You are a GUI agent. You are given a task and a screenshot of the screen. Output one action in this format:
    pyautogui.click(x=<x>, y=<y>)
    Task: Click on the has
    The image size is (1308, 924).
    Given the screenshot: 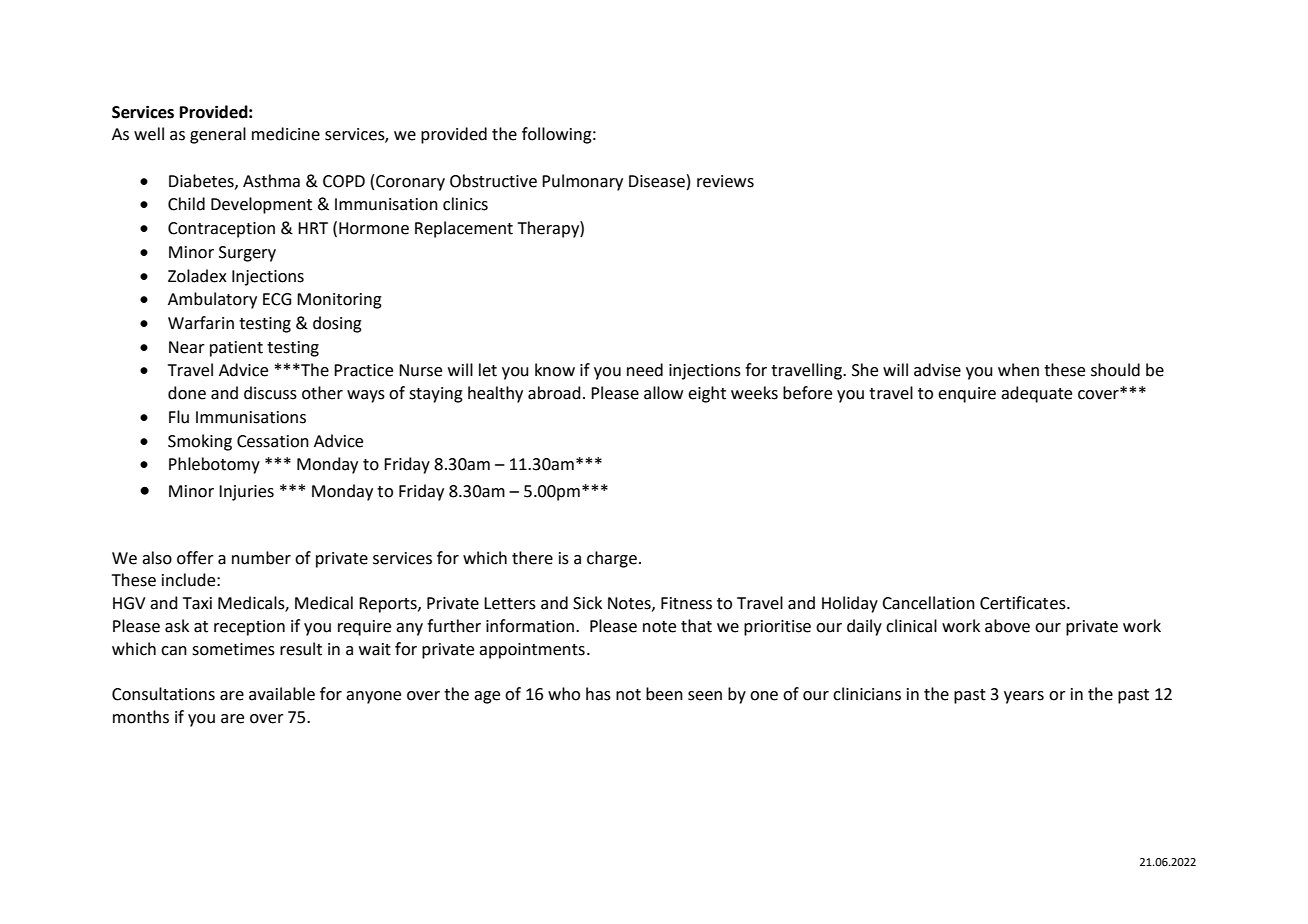 What is the action you would take?
    pyautogui.click(x=598, y=694)
